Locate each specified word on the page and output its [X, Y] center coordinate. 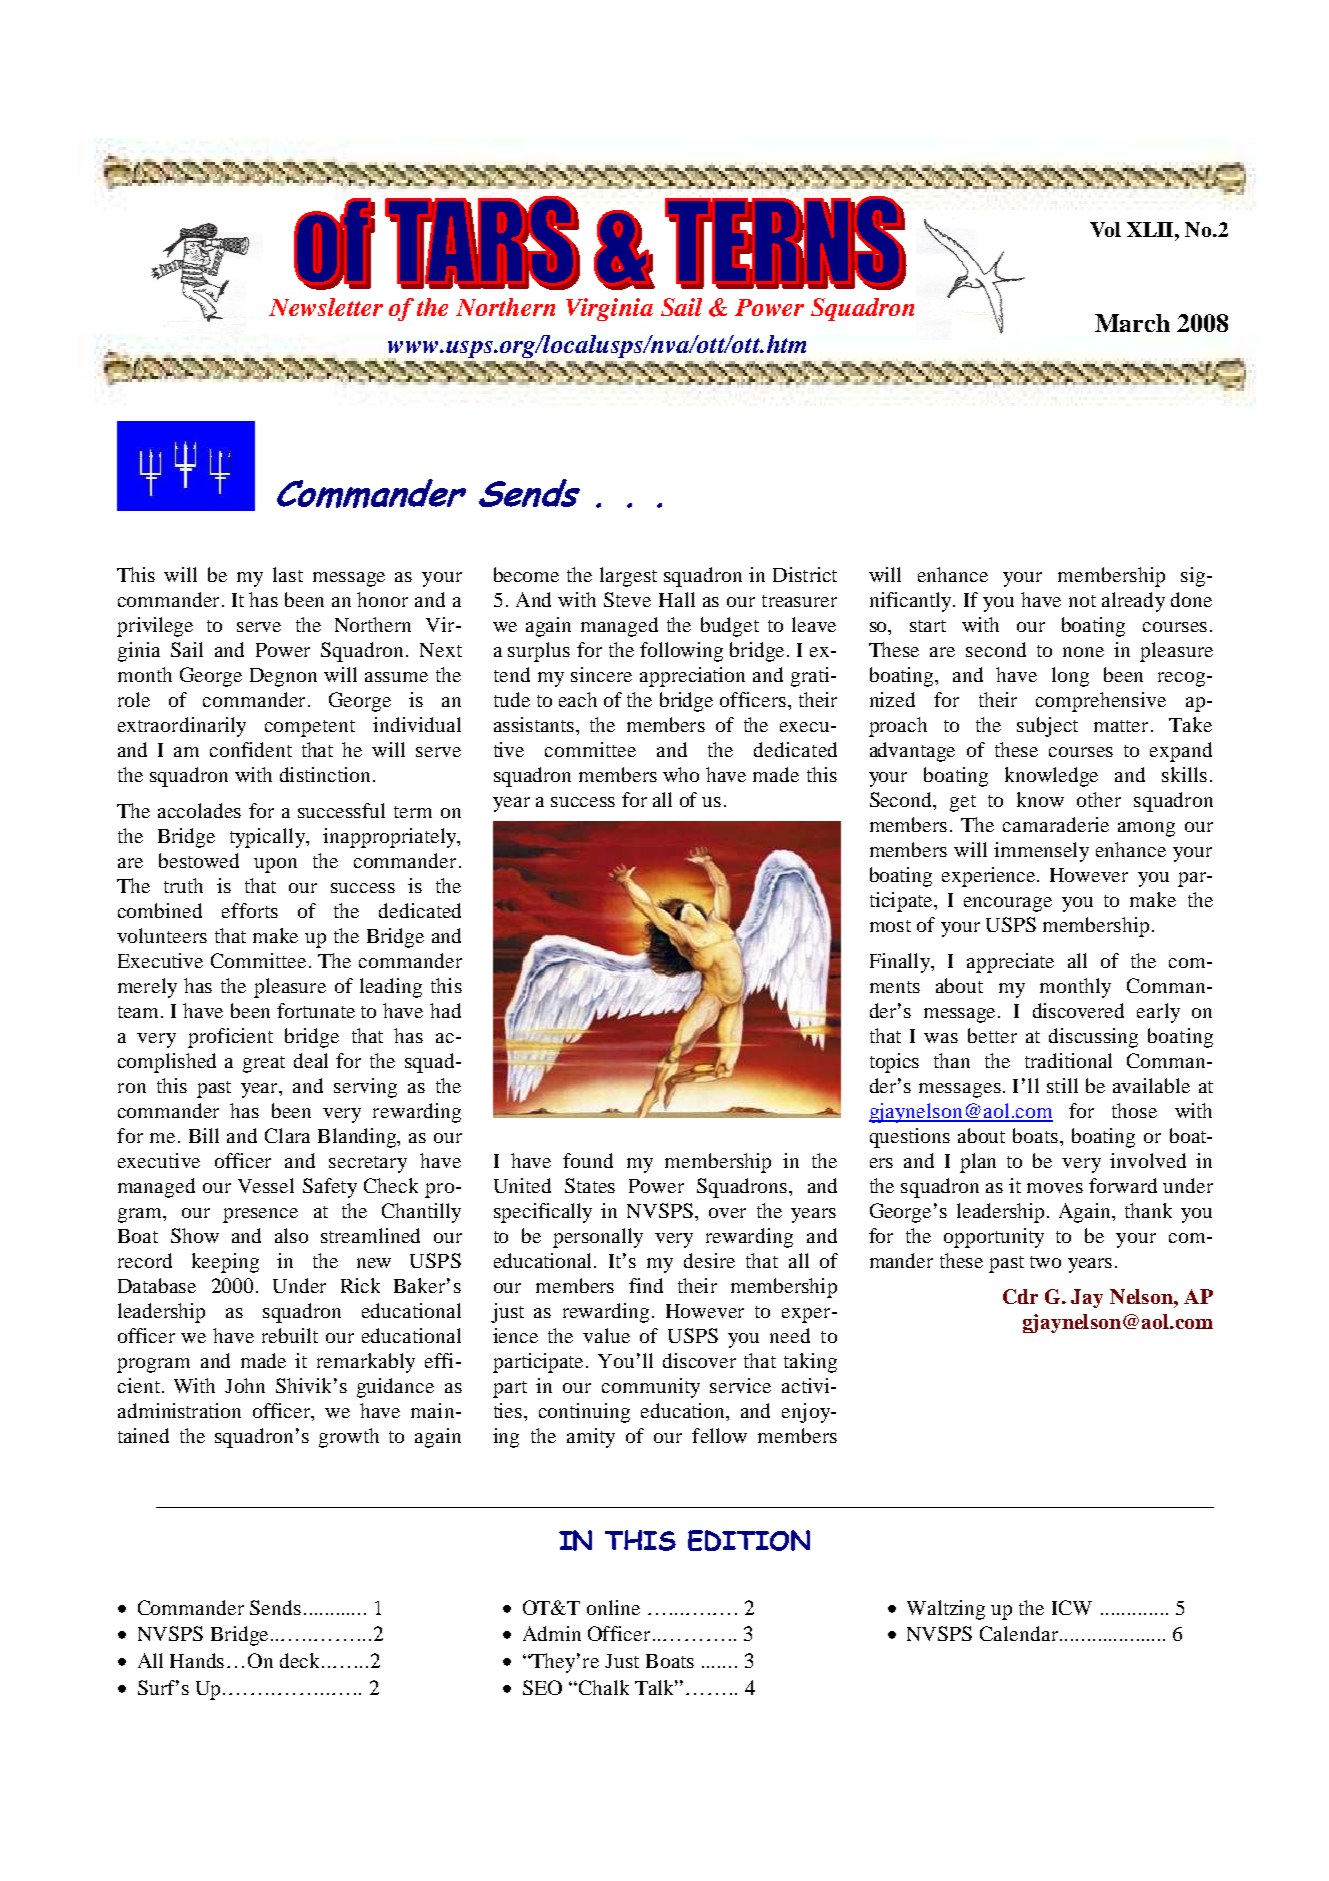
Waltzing [946, 1610]
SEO [542, 1687]
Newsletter [326, 307]
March [1132, 323]
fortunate [316, 1010]
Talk [656, 1687]
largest [628, 577]
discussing [1093, 1038]
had [445, 1010]
